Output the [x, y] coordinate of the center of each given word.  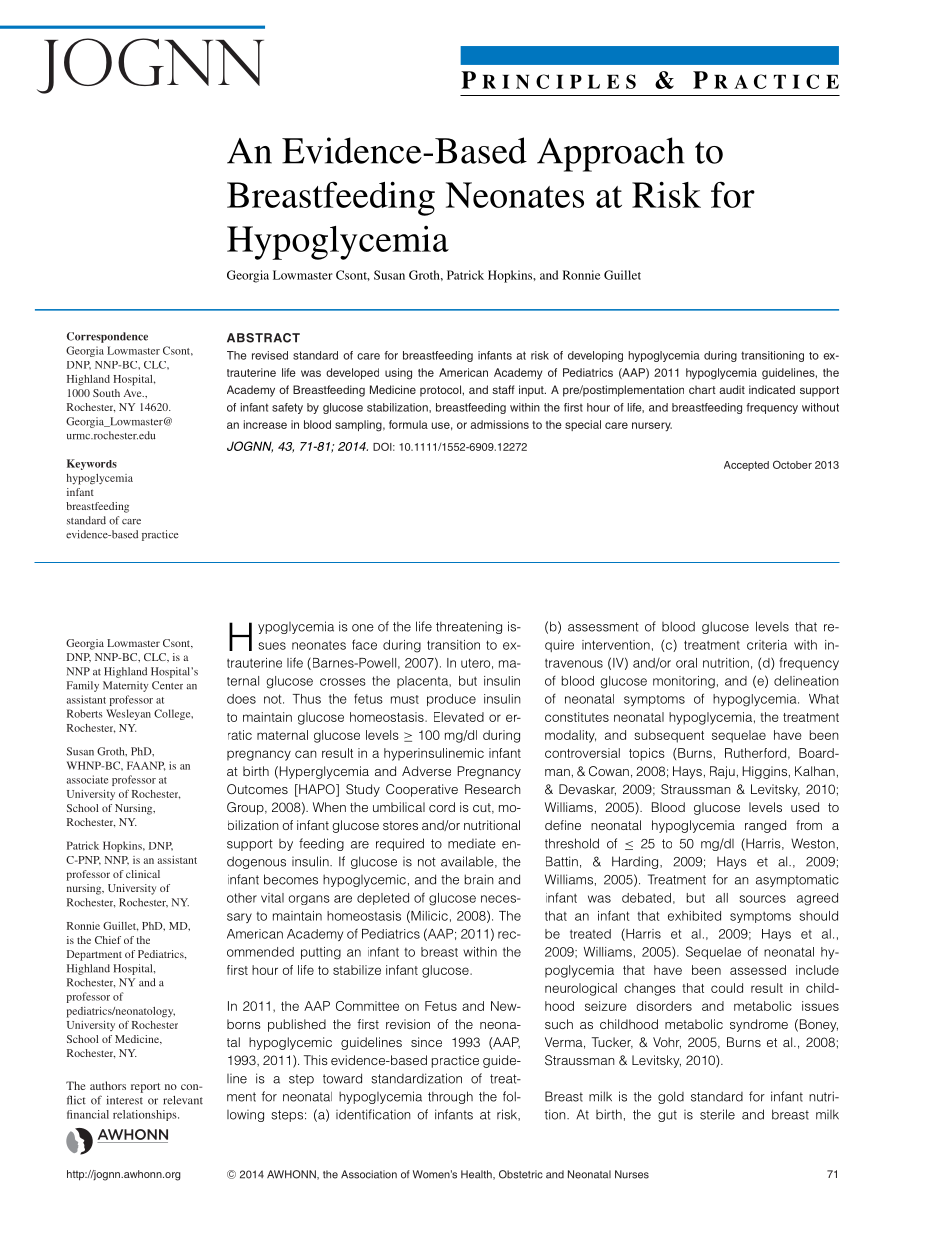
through [450, 1097]
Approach [611, 154]
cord [442, 807]
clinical [143, 874]
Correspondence [107, 337]
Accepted [746, 466]
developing [595, 356]
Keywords [92, 464]
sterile [717, 1114]
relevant [183, 1100]
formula [408, 424]
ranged [765, 826]
